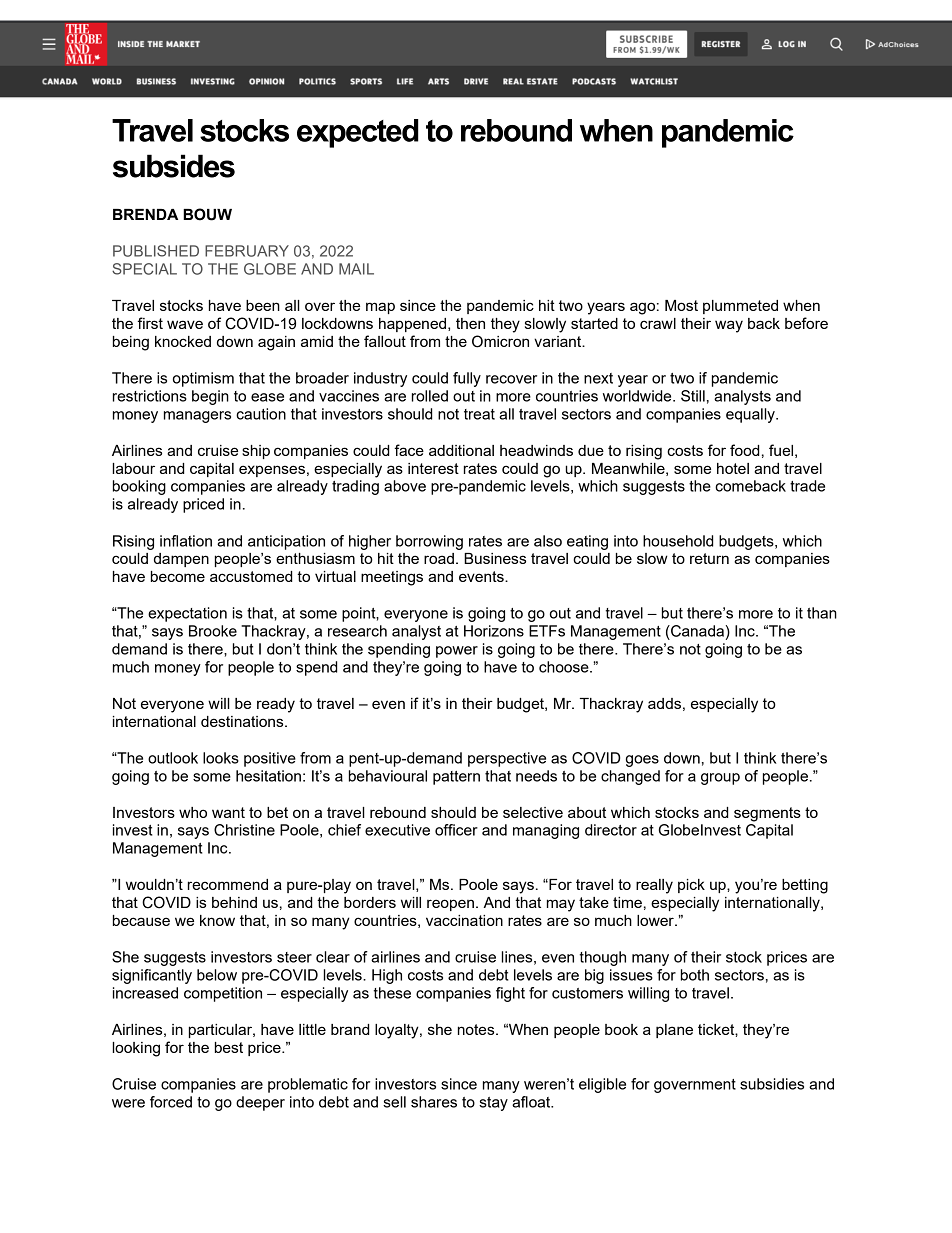 This page has width=952, height=1233. Describe the element at coordinates (822, 613) in the page. I see `than` at that location.
